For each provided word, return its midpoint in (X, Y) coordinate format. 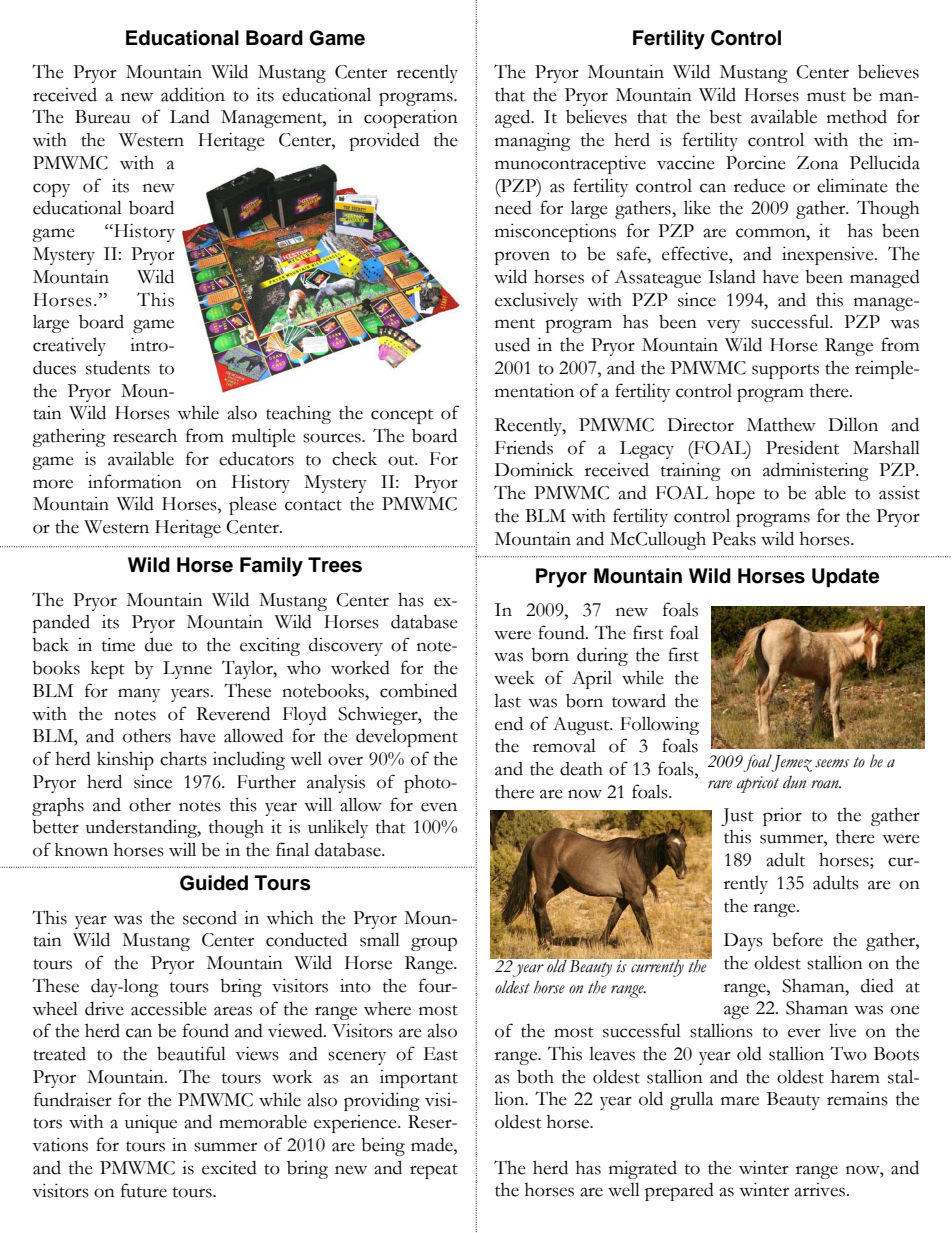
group (434, 944)
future (144, 1190)
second (210, 918)
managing (533, 142)
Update (845, 578)
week (514, 678)
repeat (434, 1171)
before (797, 939)
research (145, 435)
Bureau (103, 117)
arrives (819, 1190)
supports (785, 371)
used (512, 344)
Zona (818, 163)
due (159, 644)
